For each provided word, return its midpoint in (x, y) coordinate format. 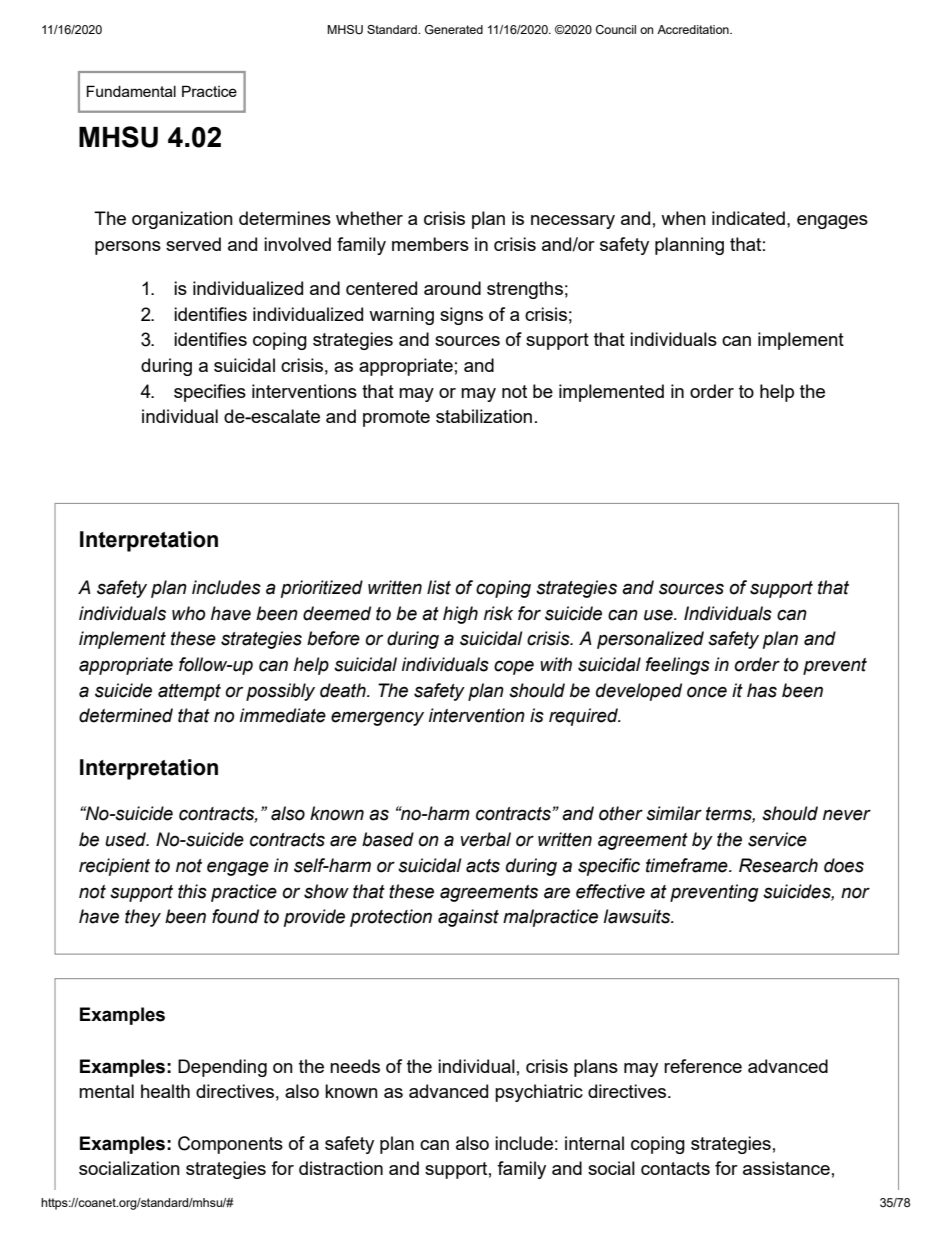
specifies (210, 393)
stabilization (484, 416)
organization (182, 220)
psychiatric (539, 1093)
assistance (786, 1168)
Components (230, 1145)
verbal (485, 839)
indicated (748, 218)
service (777, 839)
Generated (454, 29)
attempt (189, 692)
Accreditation (694, 29)
